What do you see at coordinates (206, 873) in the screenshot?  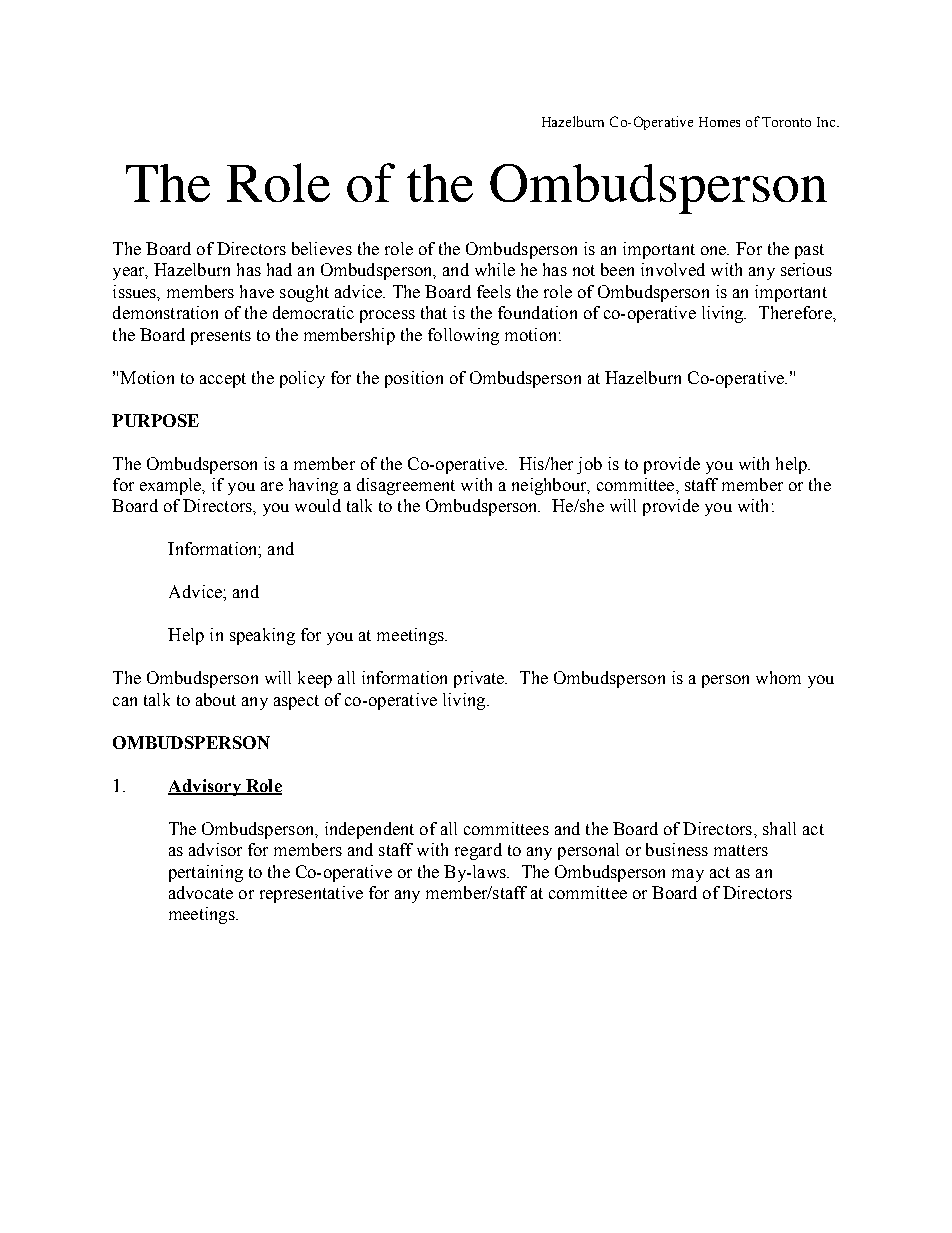 I see `pertaining` at bounding box center [206, 873].
